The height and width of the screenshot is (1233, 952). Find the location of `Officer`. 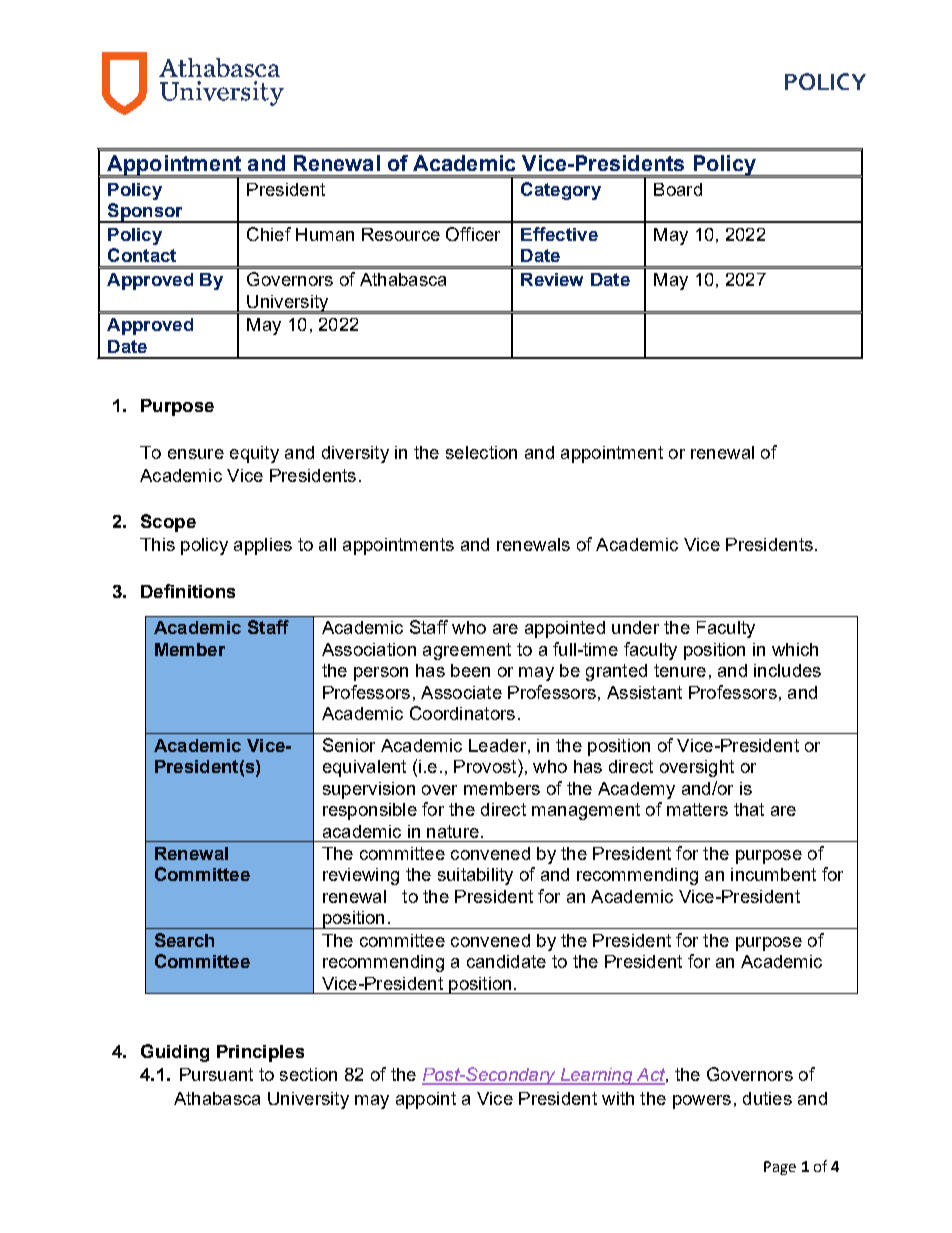

Officer is located at coordinates (473, 234).
